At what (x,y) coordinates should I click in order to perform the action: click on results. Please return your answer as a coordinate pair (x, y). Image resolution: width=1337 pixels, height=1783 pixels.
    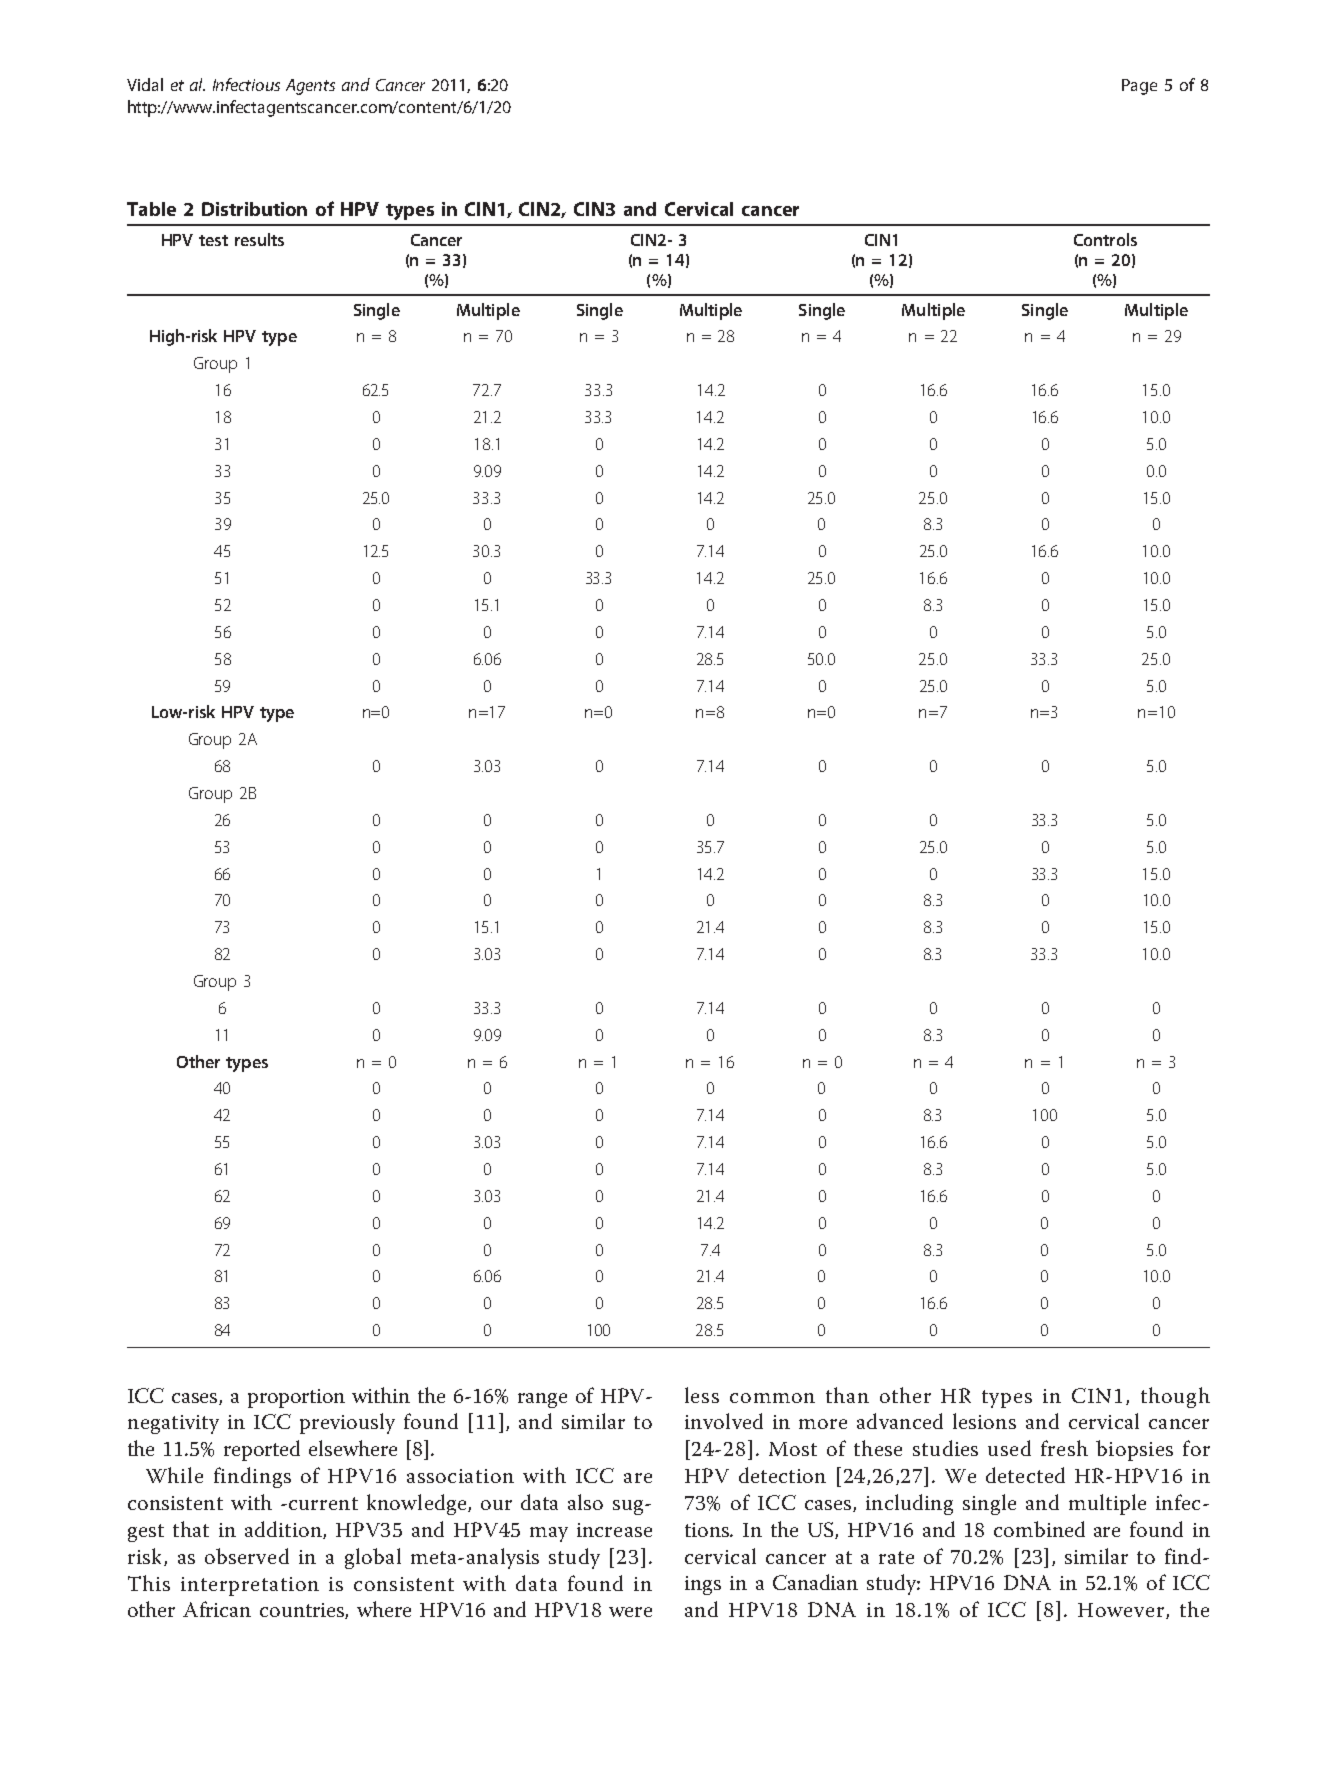
    Looking at the image, I should click on (259, 239).
